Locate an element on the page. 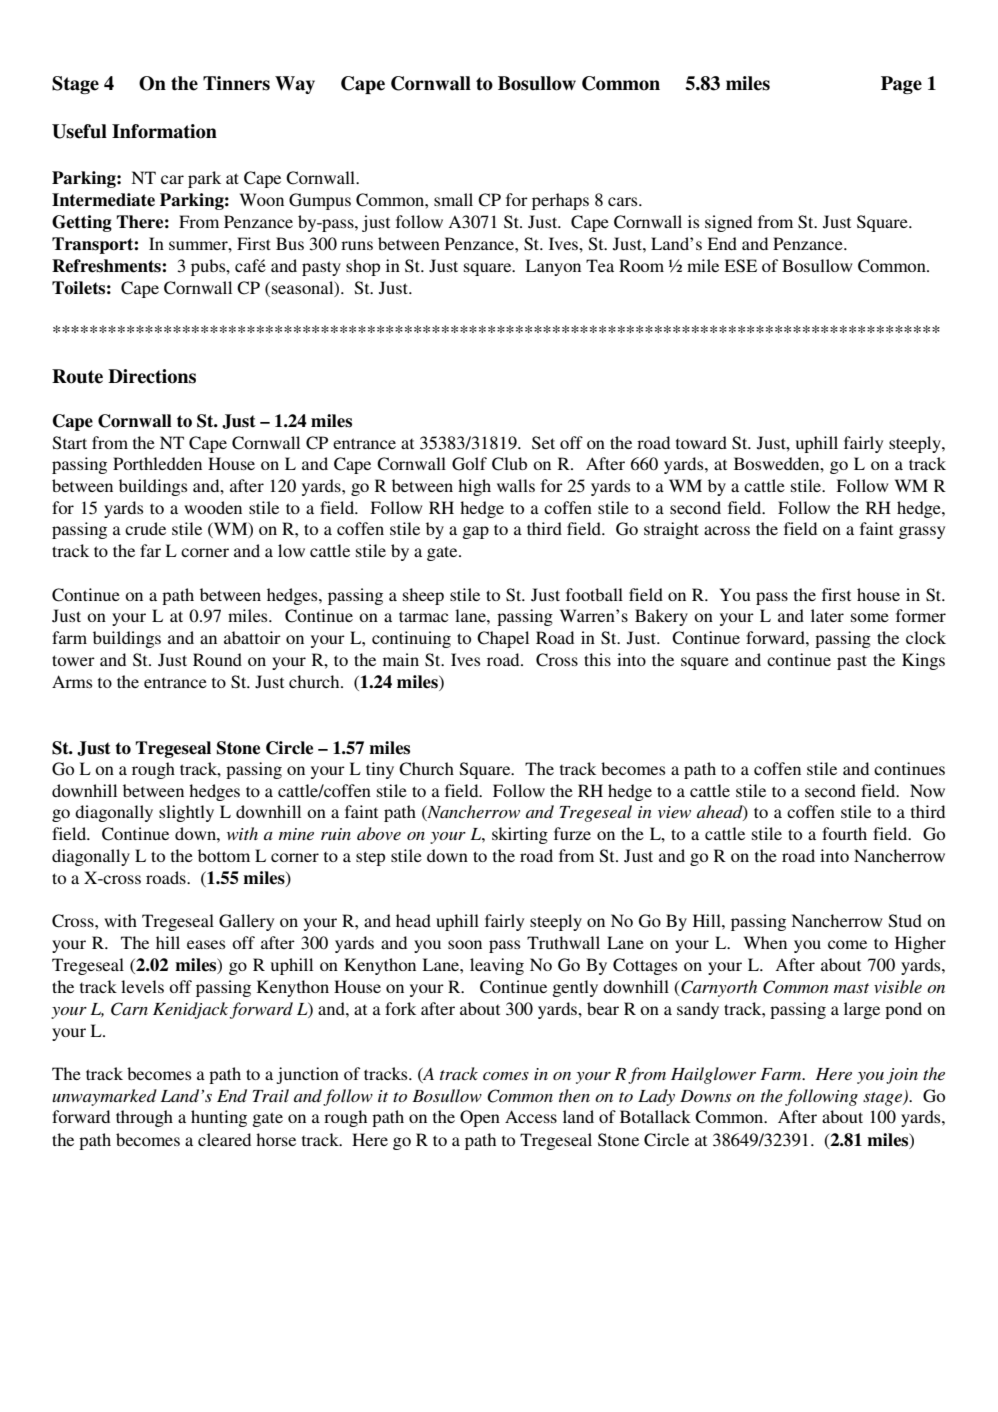  Information is located at coordinates (164, 131).
